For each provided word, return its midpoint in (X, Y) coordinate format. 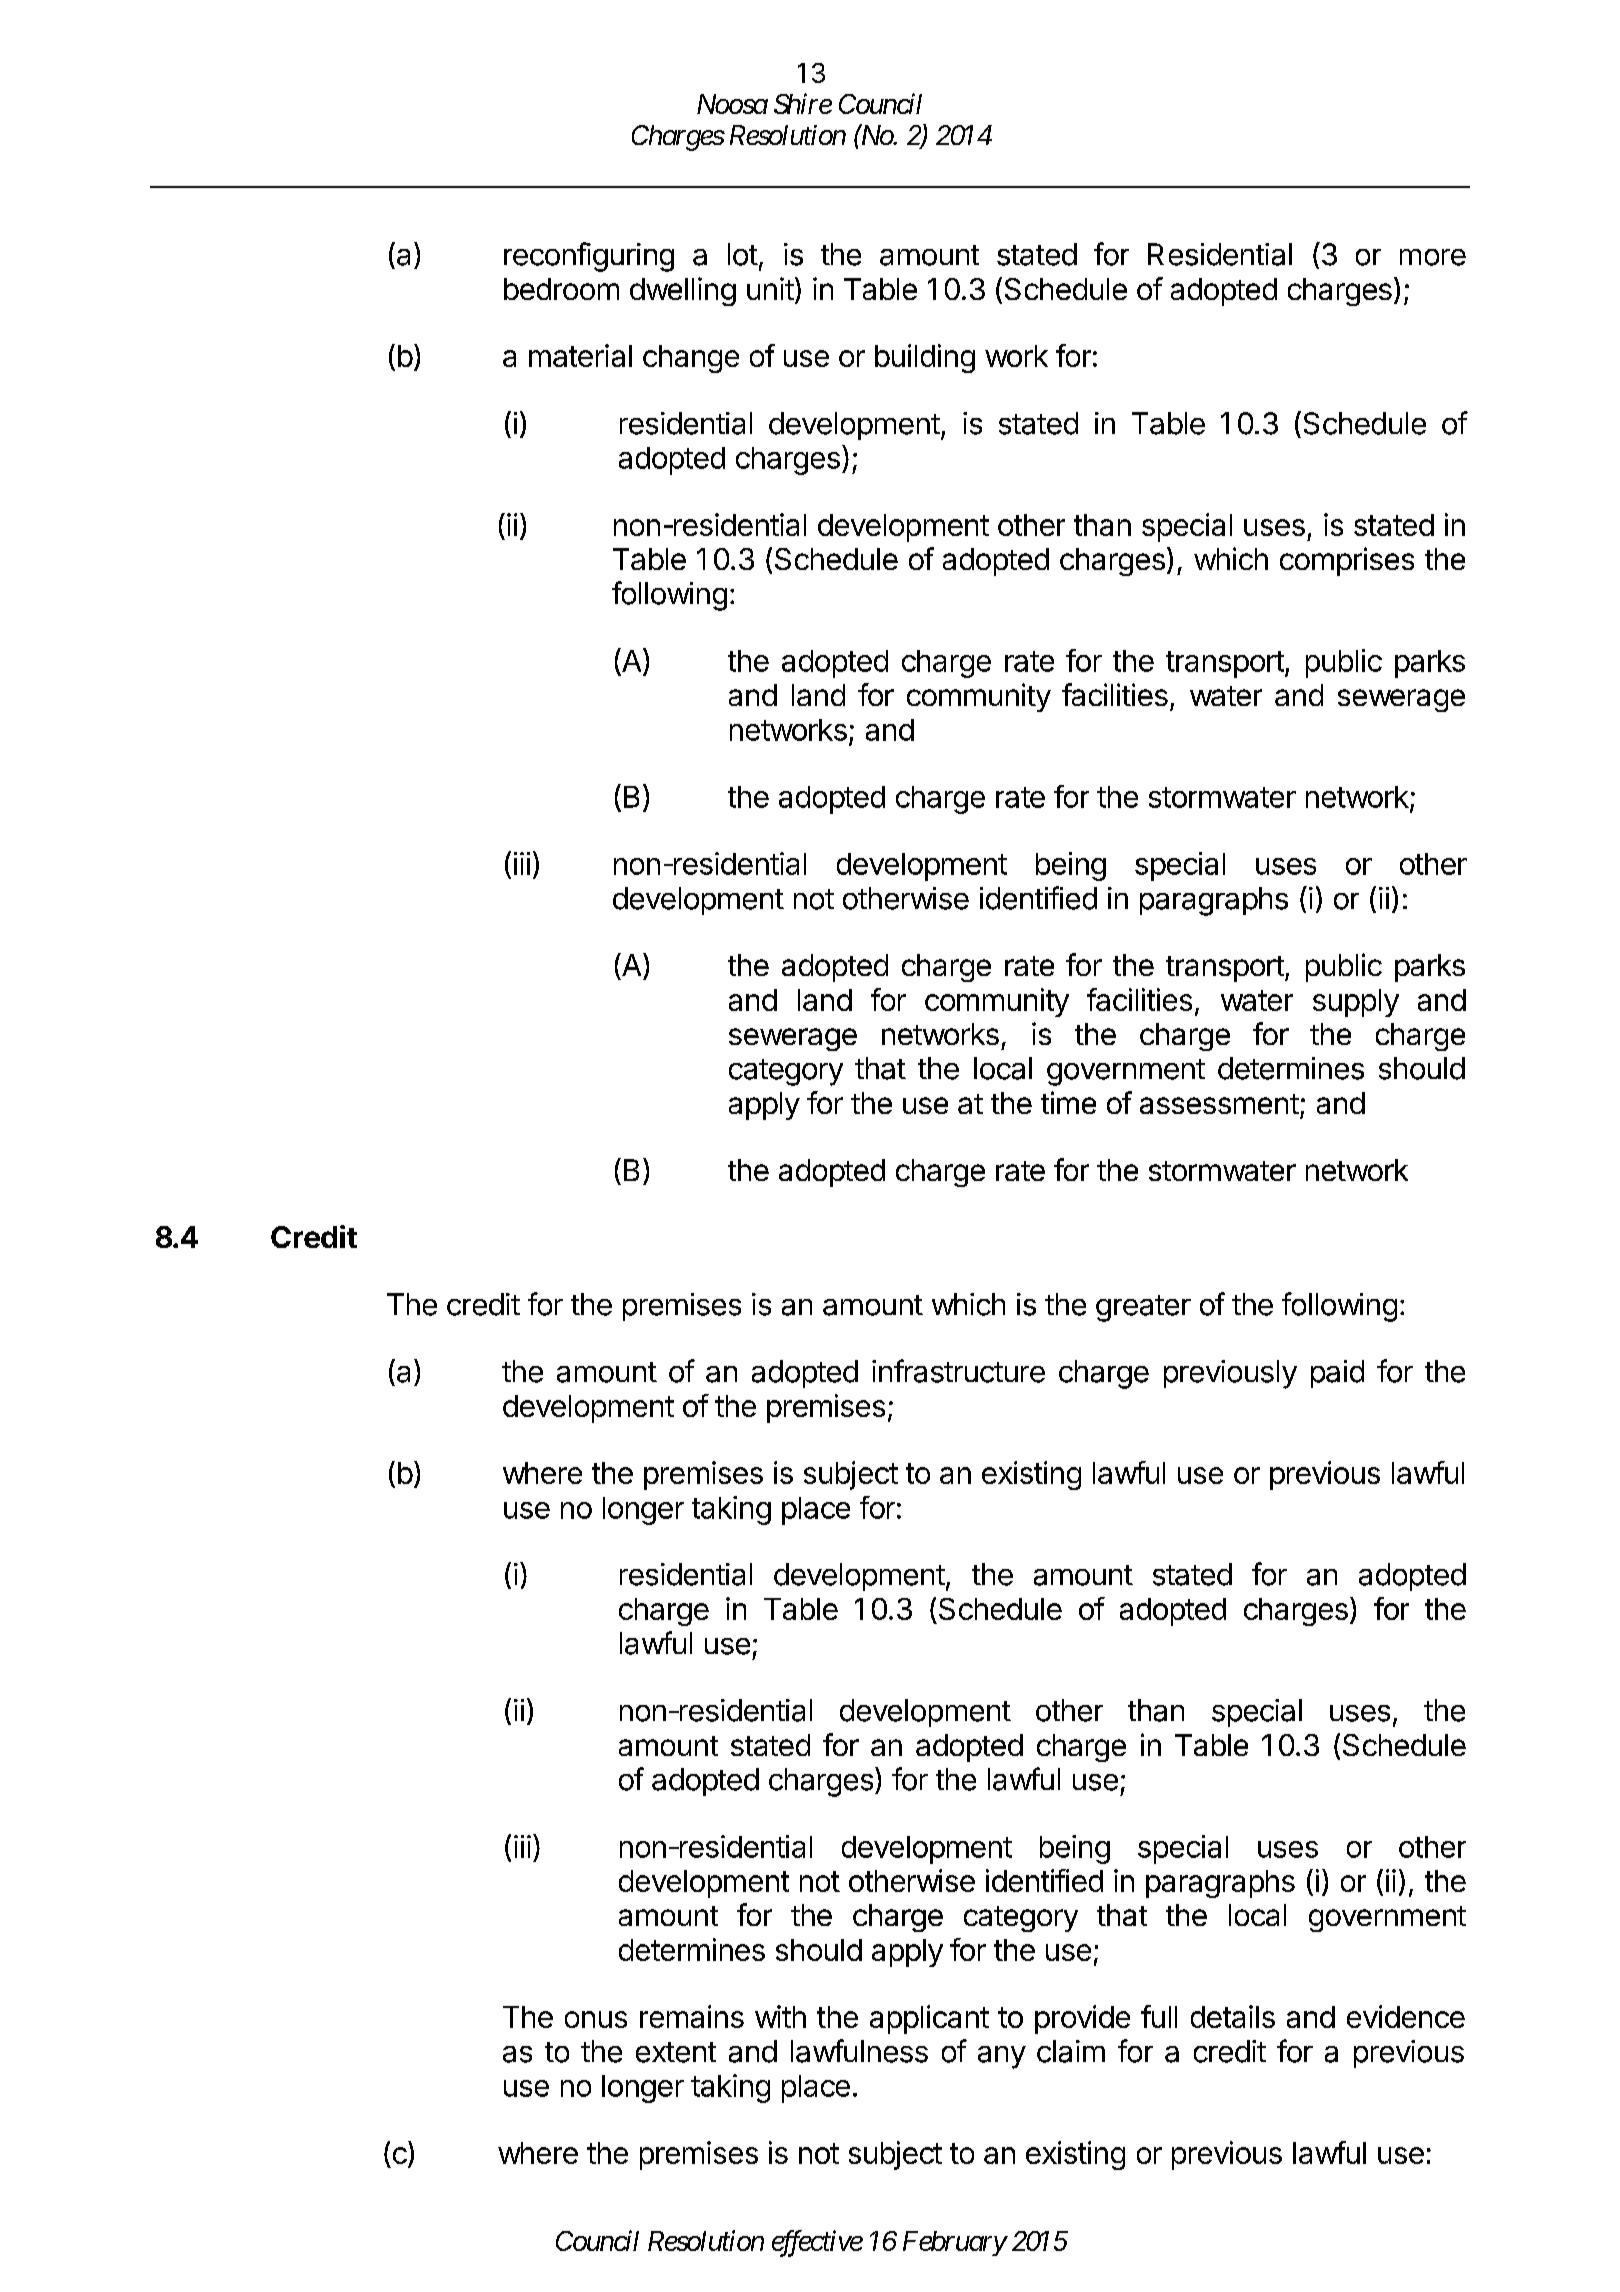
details (1233, 2016)
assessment (1219, 1104)
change (691, 359)
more (1433, 257)
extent (676, 2052)
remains (692, 2016)
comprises (1347, 561)
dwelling (683, 291)
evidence (1406, 2016)
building (925, 358)
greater (1143, 1308)
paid (1337, 1374)
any (1002, 2057)
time (1068, 1102)
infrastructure (958, 1371)
